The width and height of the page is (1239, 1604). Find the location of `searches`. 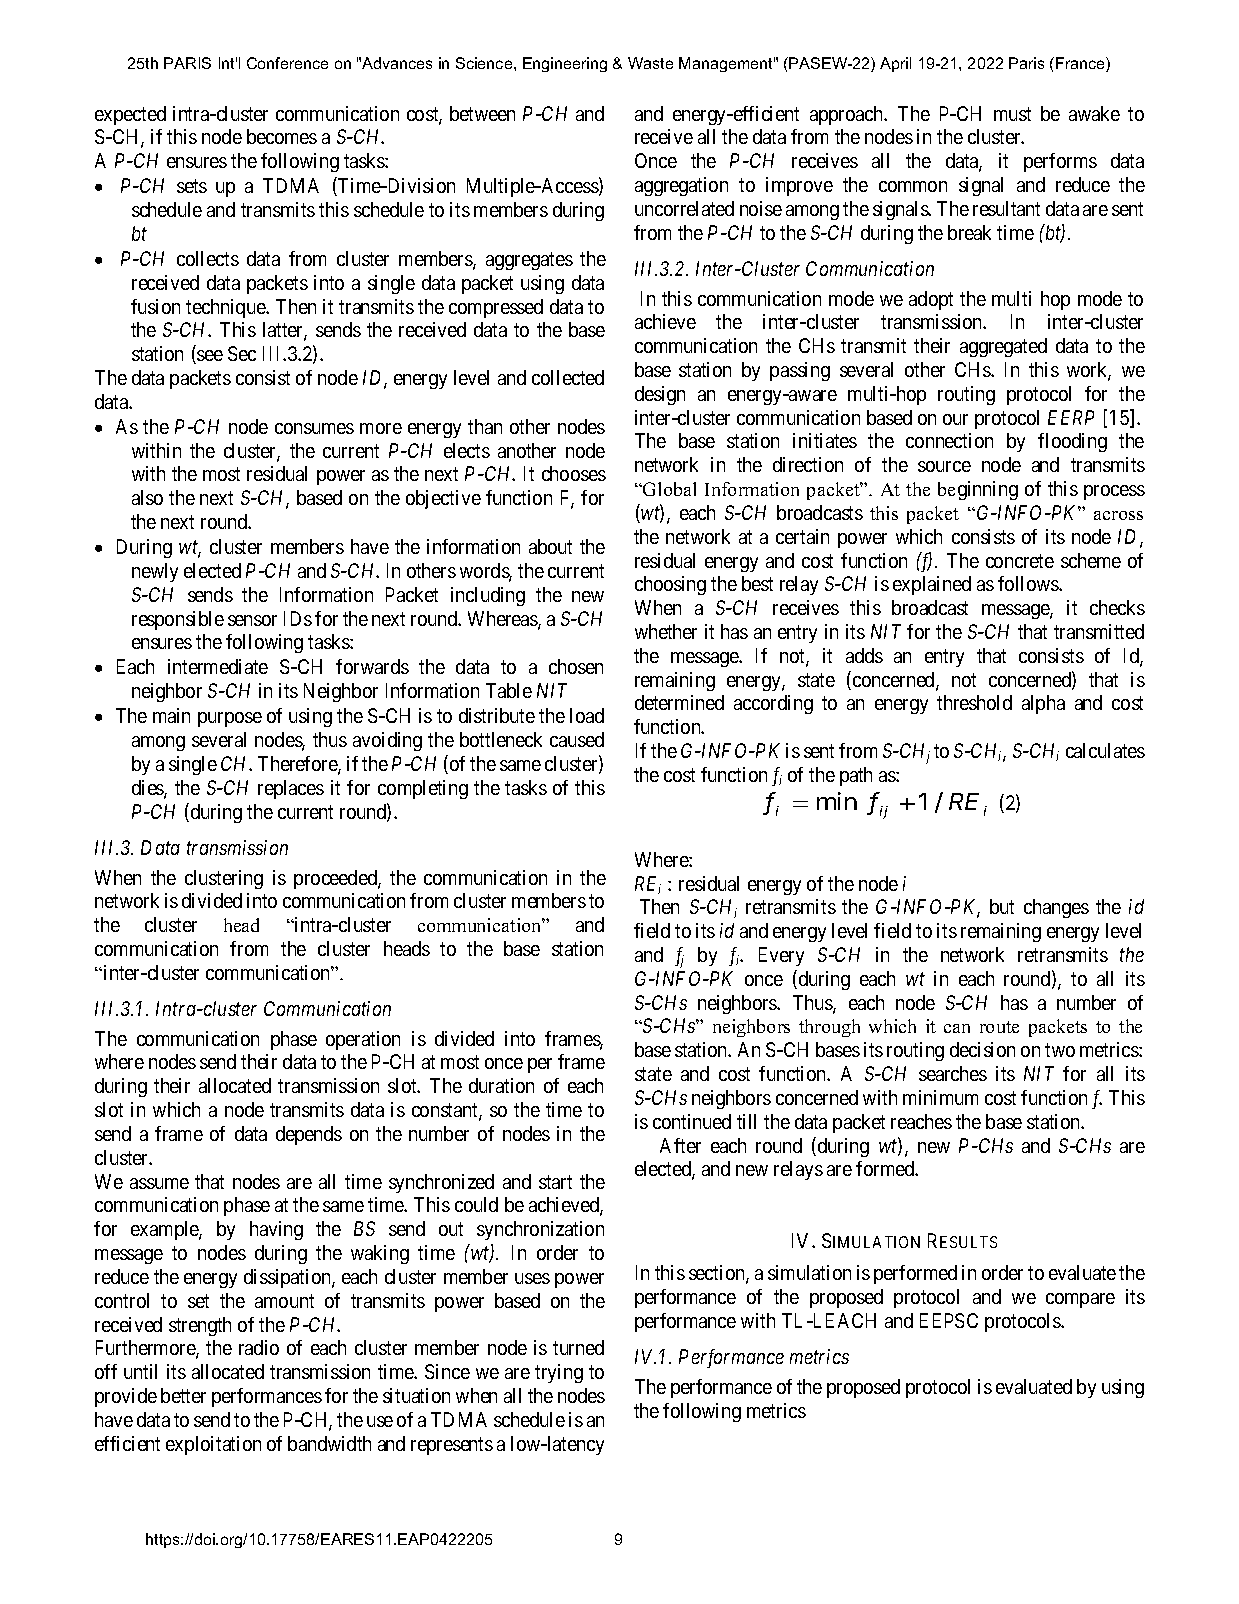

searches is located at coordinates (953, 1073).
